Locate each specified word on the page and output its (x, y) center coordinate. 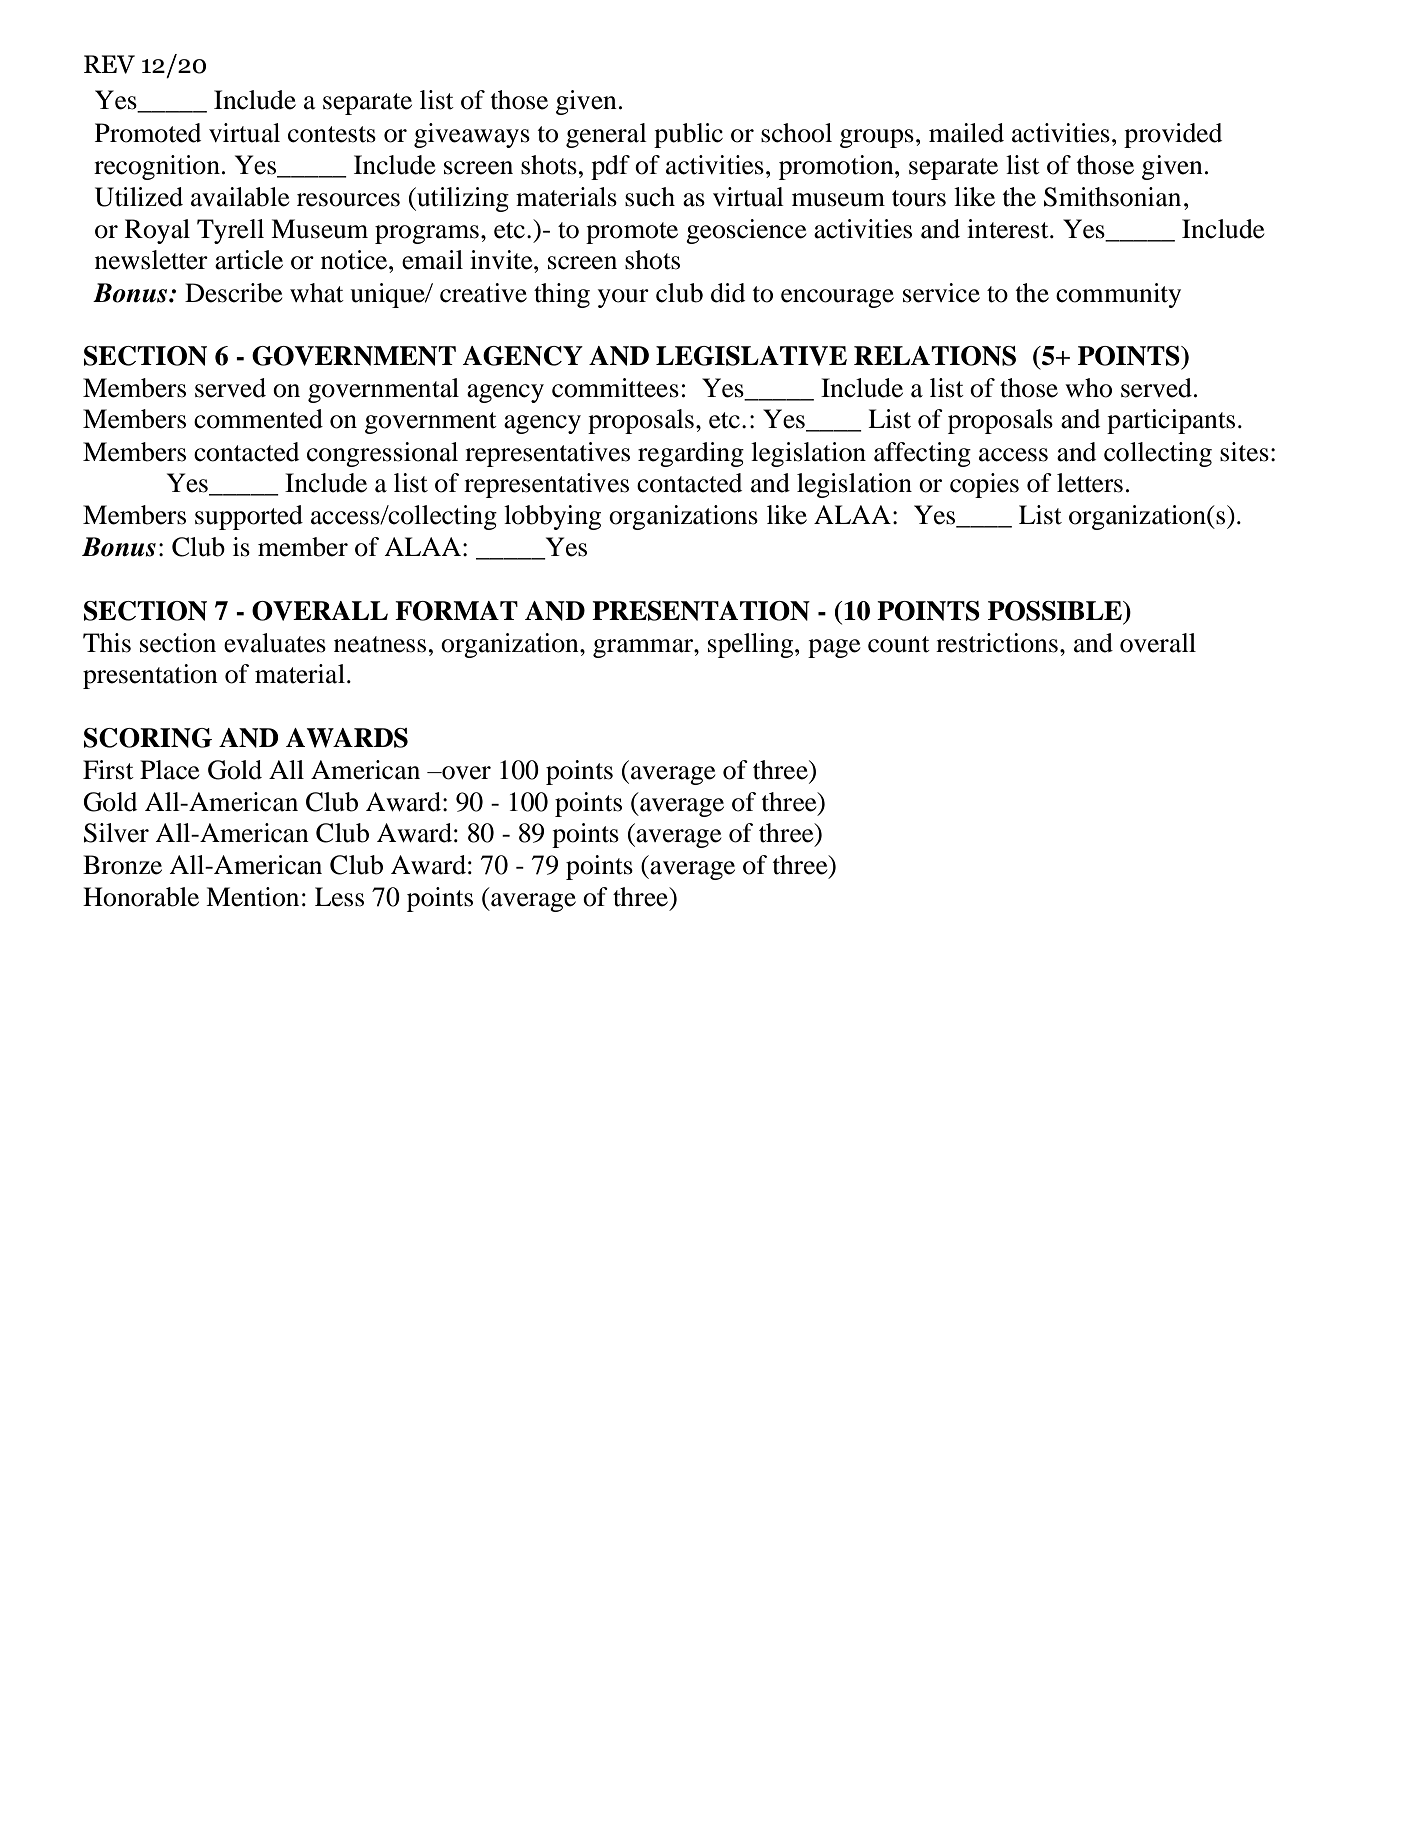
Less (339, 897)
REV (109, 64)
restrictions (997, 643)
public (688, 135)
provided (1173, 135)
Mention (252, 897)
